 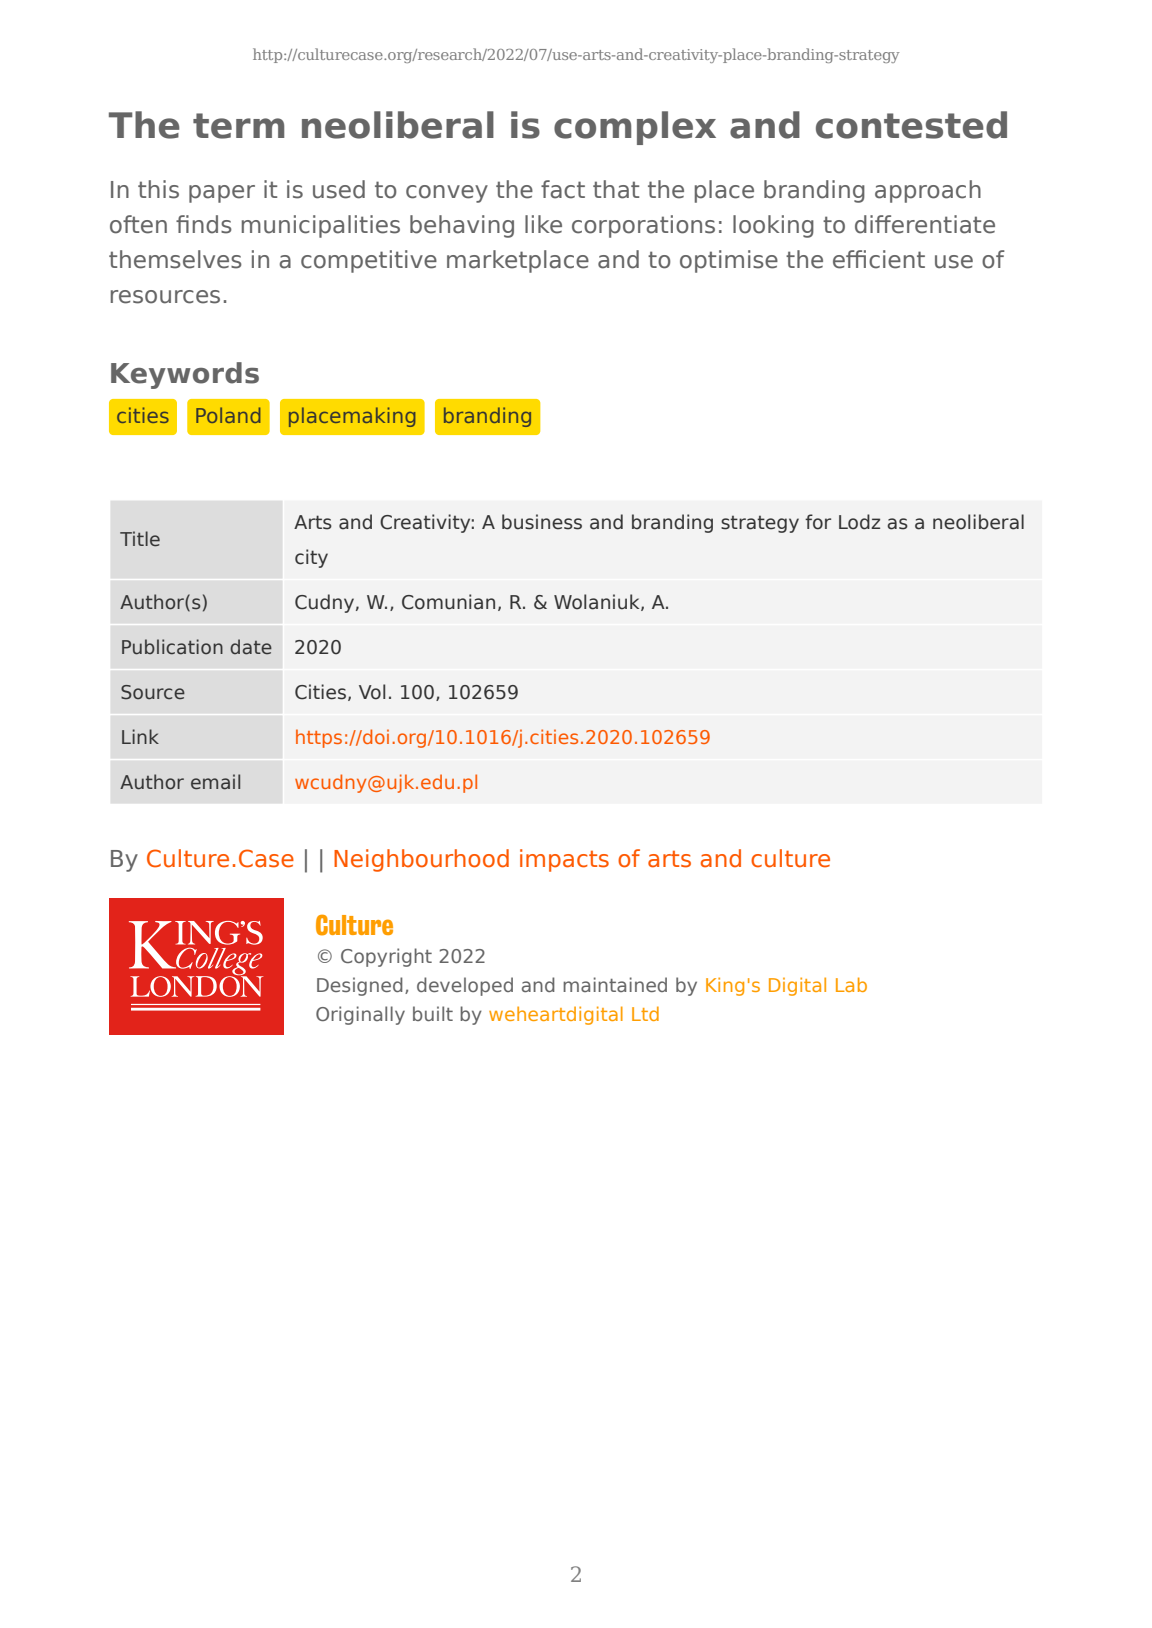 I want to click on business, so click(x=542, y=522).
